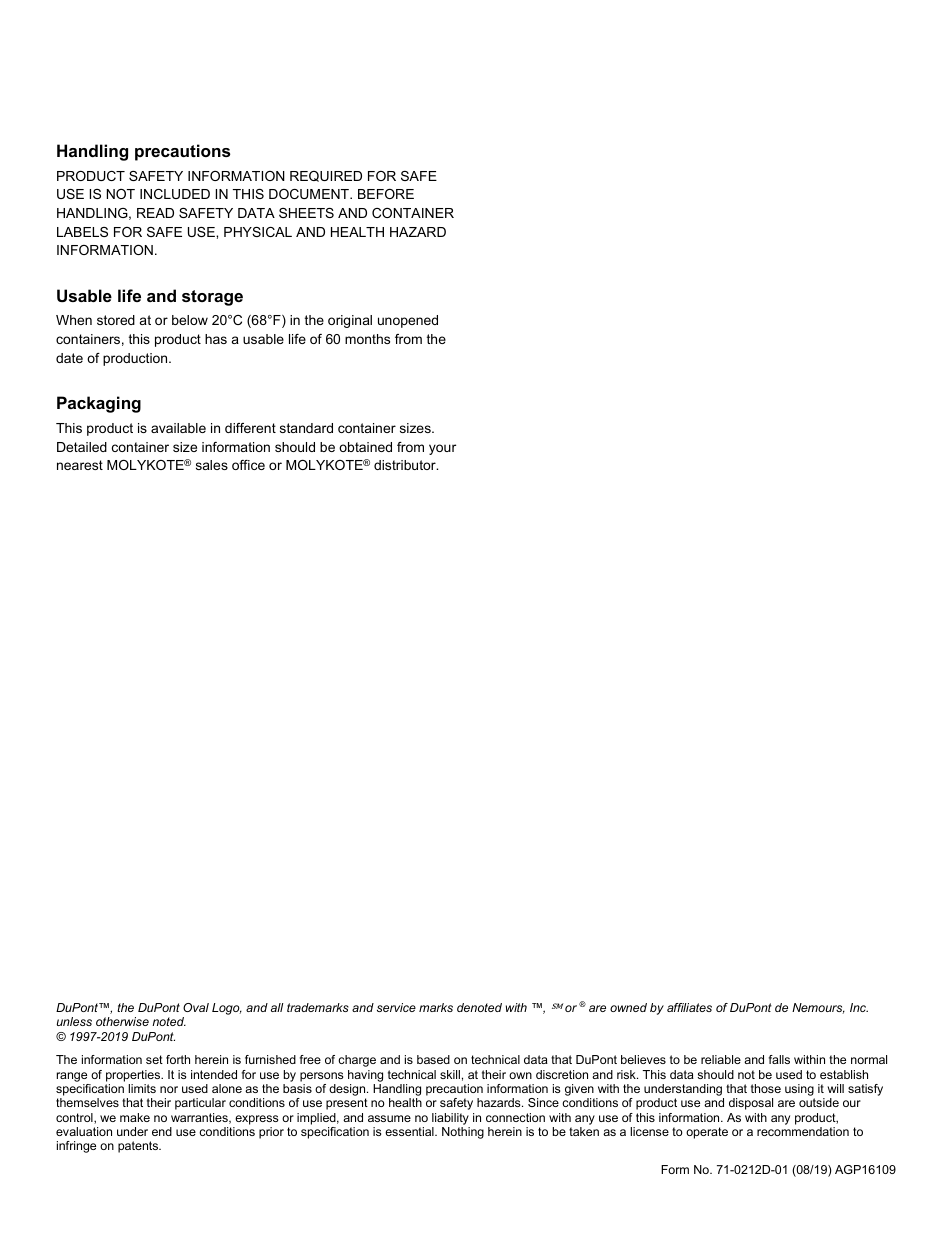 The height and width of the screenshot is (1233, 952). What do you see at coordinates (450, 1119) in the screenshot?
I see `liability` at bounding box center [450, 1119].
